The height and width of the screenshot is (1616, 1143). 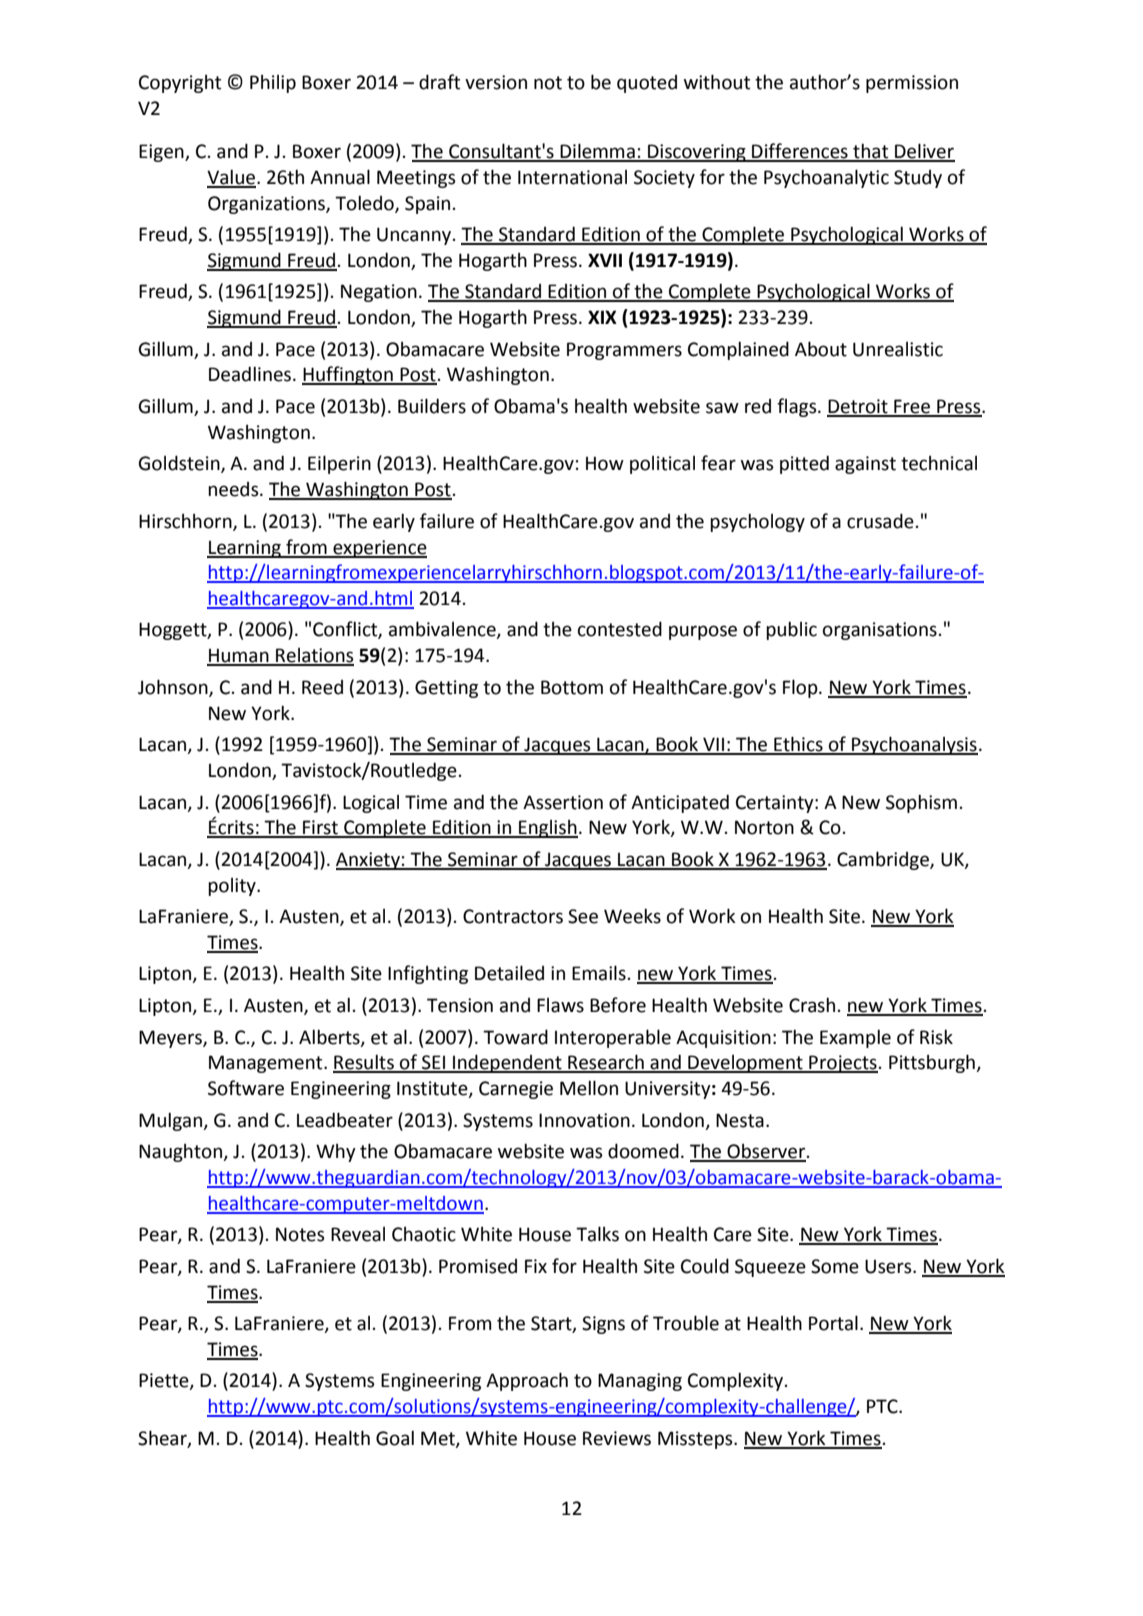 I want to click on Ethics, so click(x=798, y=745).
